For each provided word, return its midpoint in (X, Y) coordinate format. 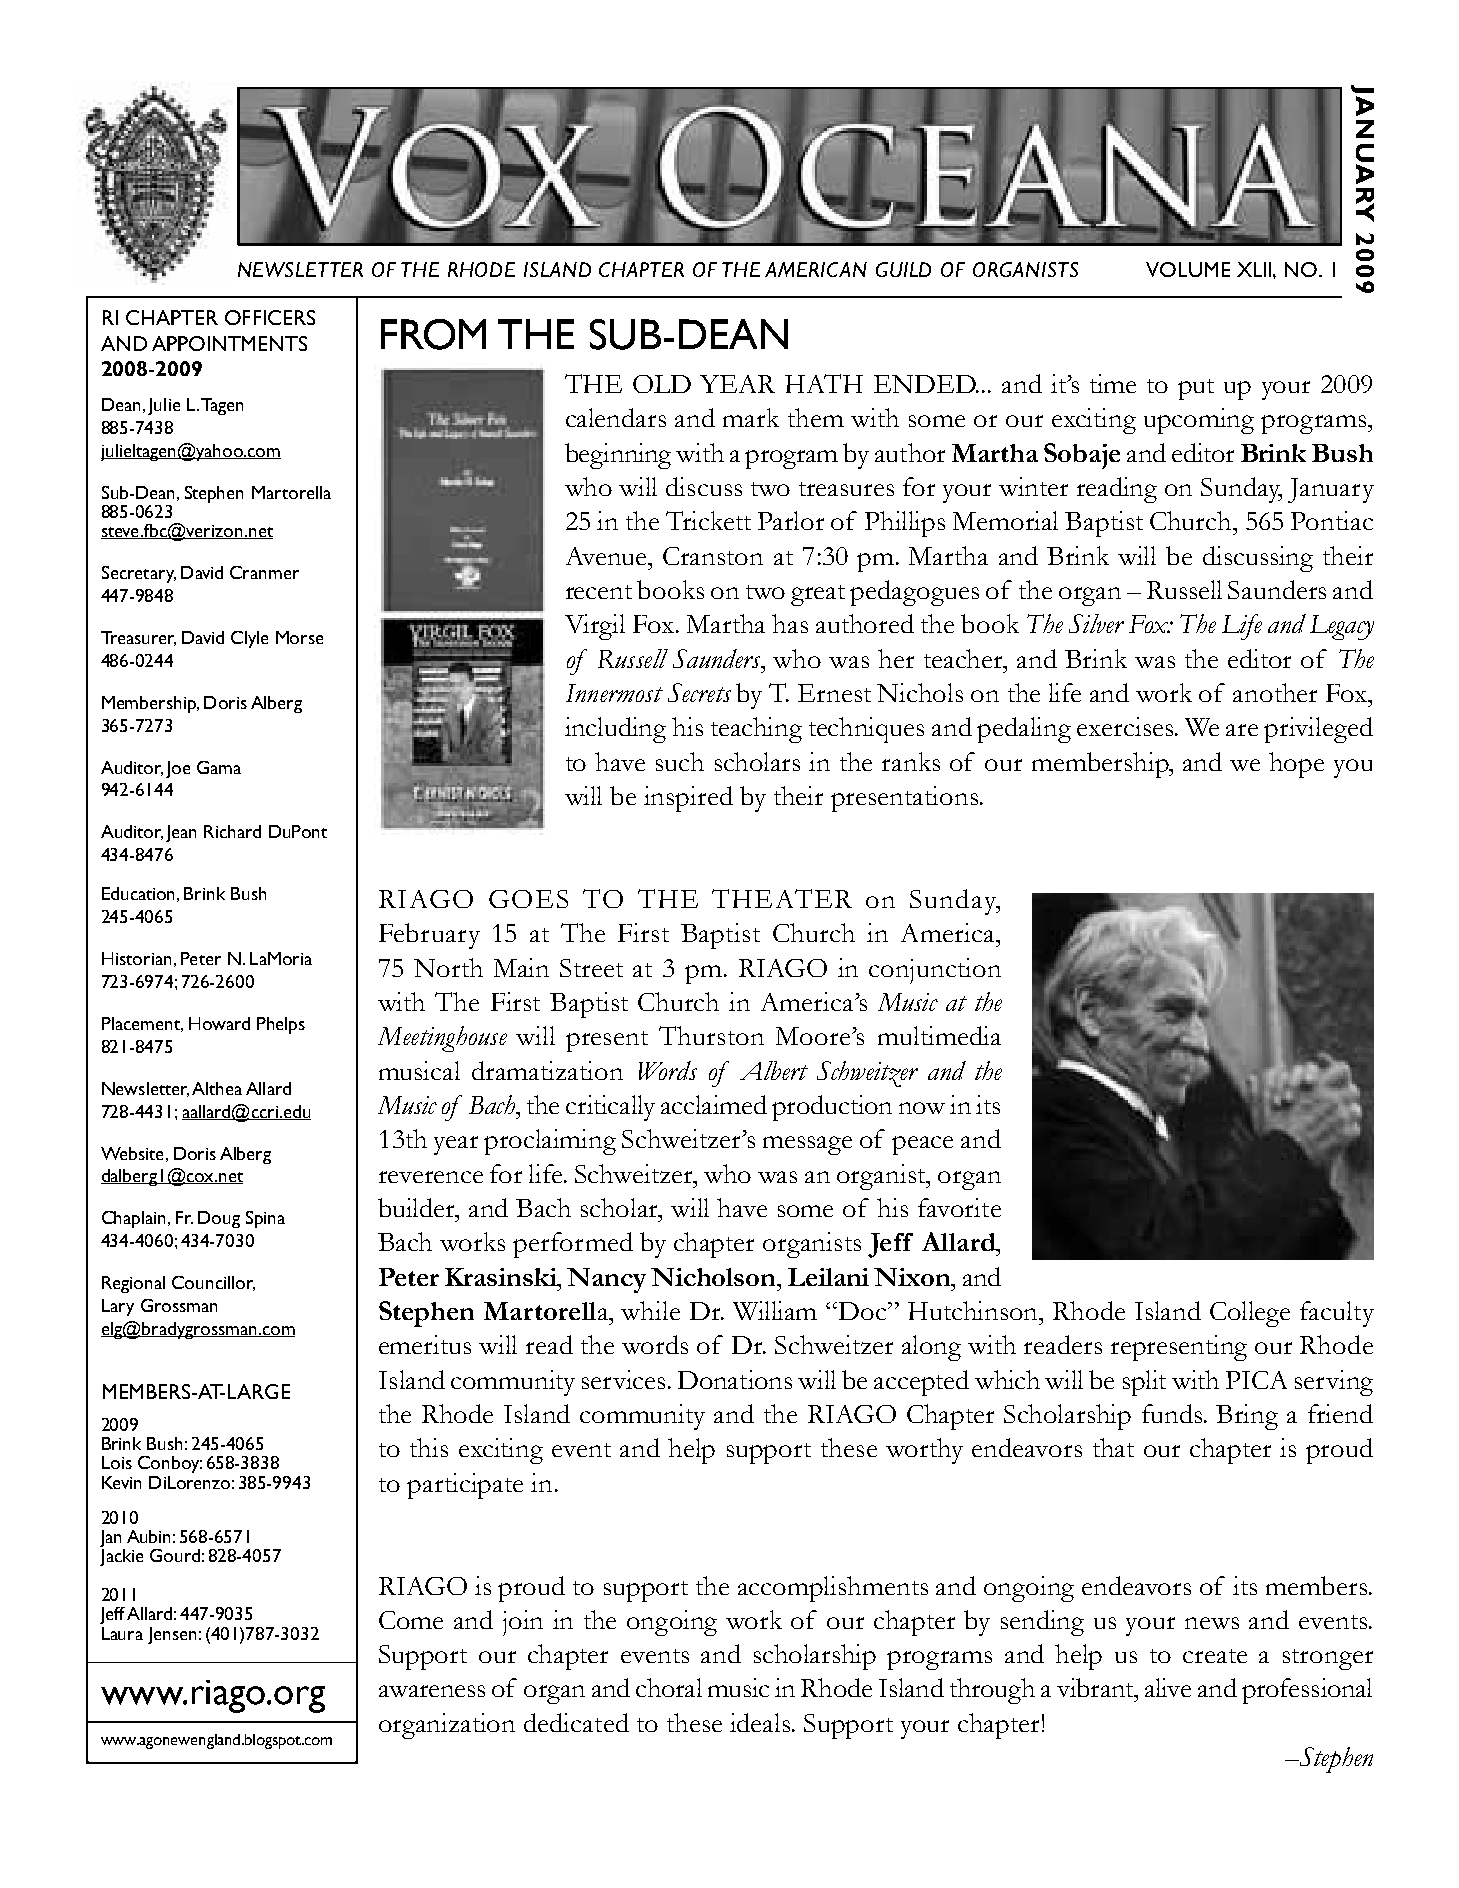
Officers (270, 317)
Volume (1188, 269)
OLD (662, 384)
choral (669, 1687)
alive (1168, 1687)
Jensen (172, 1635)
